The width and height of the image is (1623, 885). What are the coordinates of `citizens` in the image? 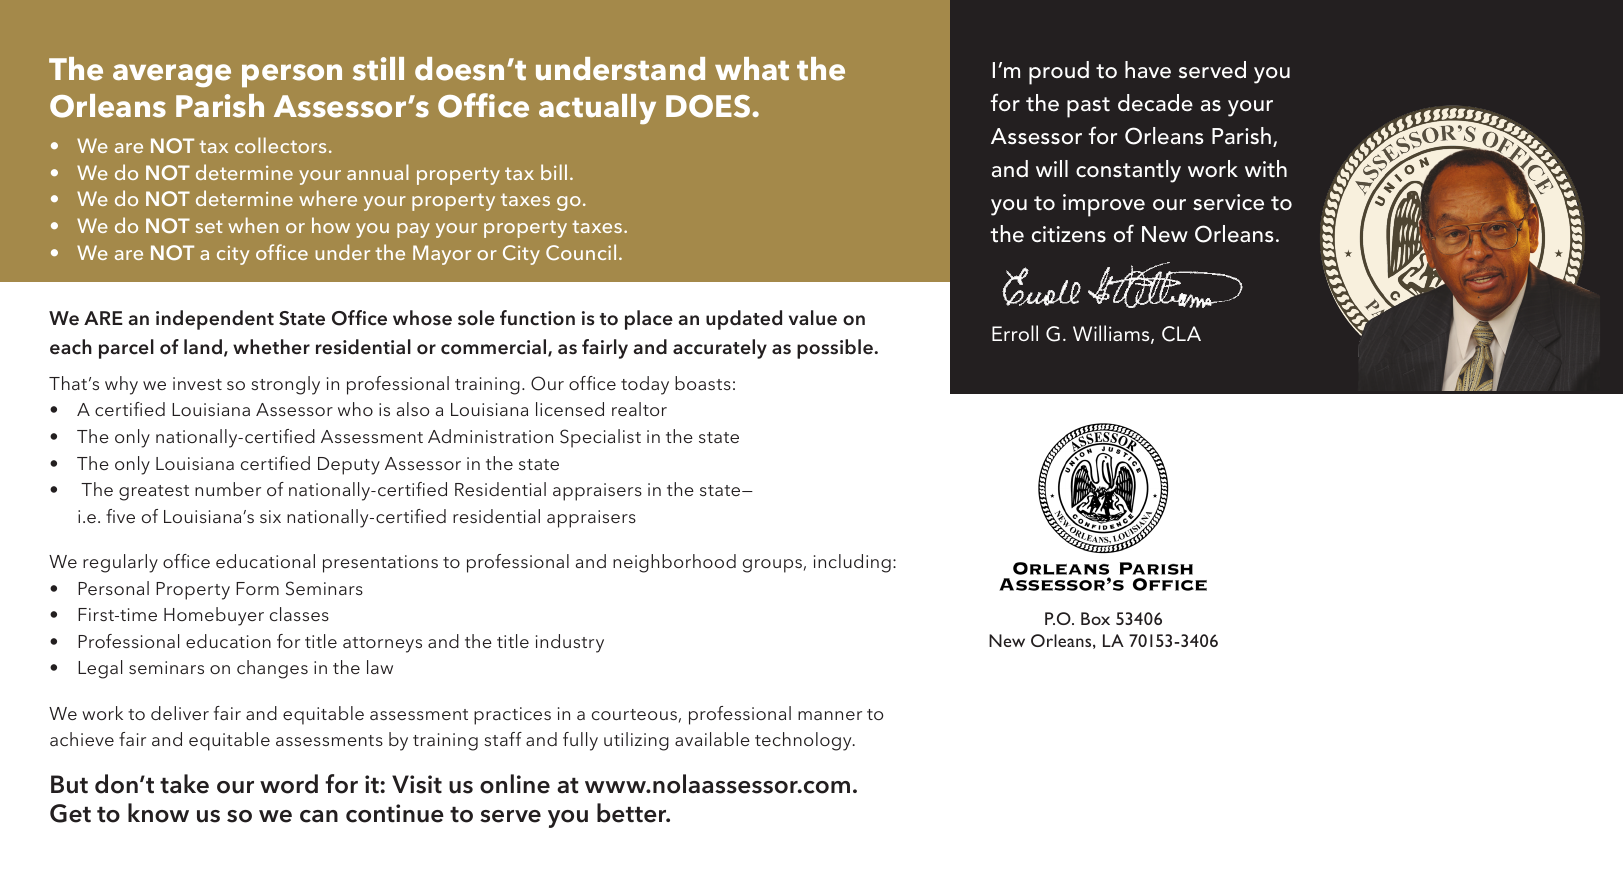 It's located at (1069, 234).
